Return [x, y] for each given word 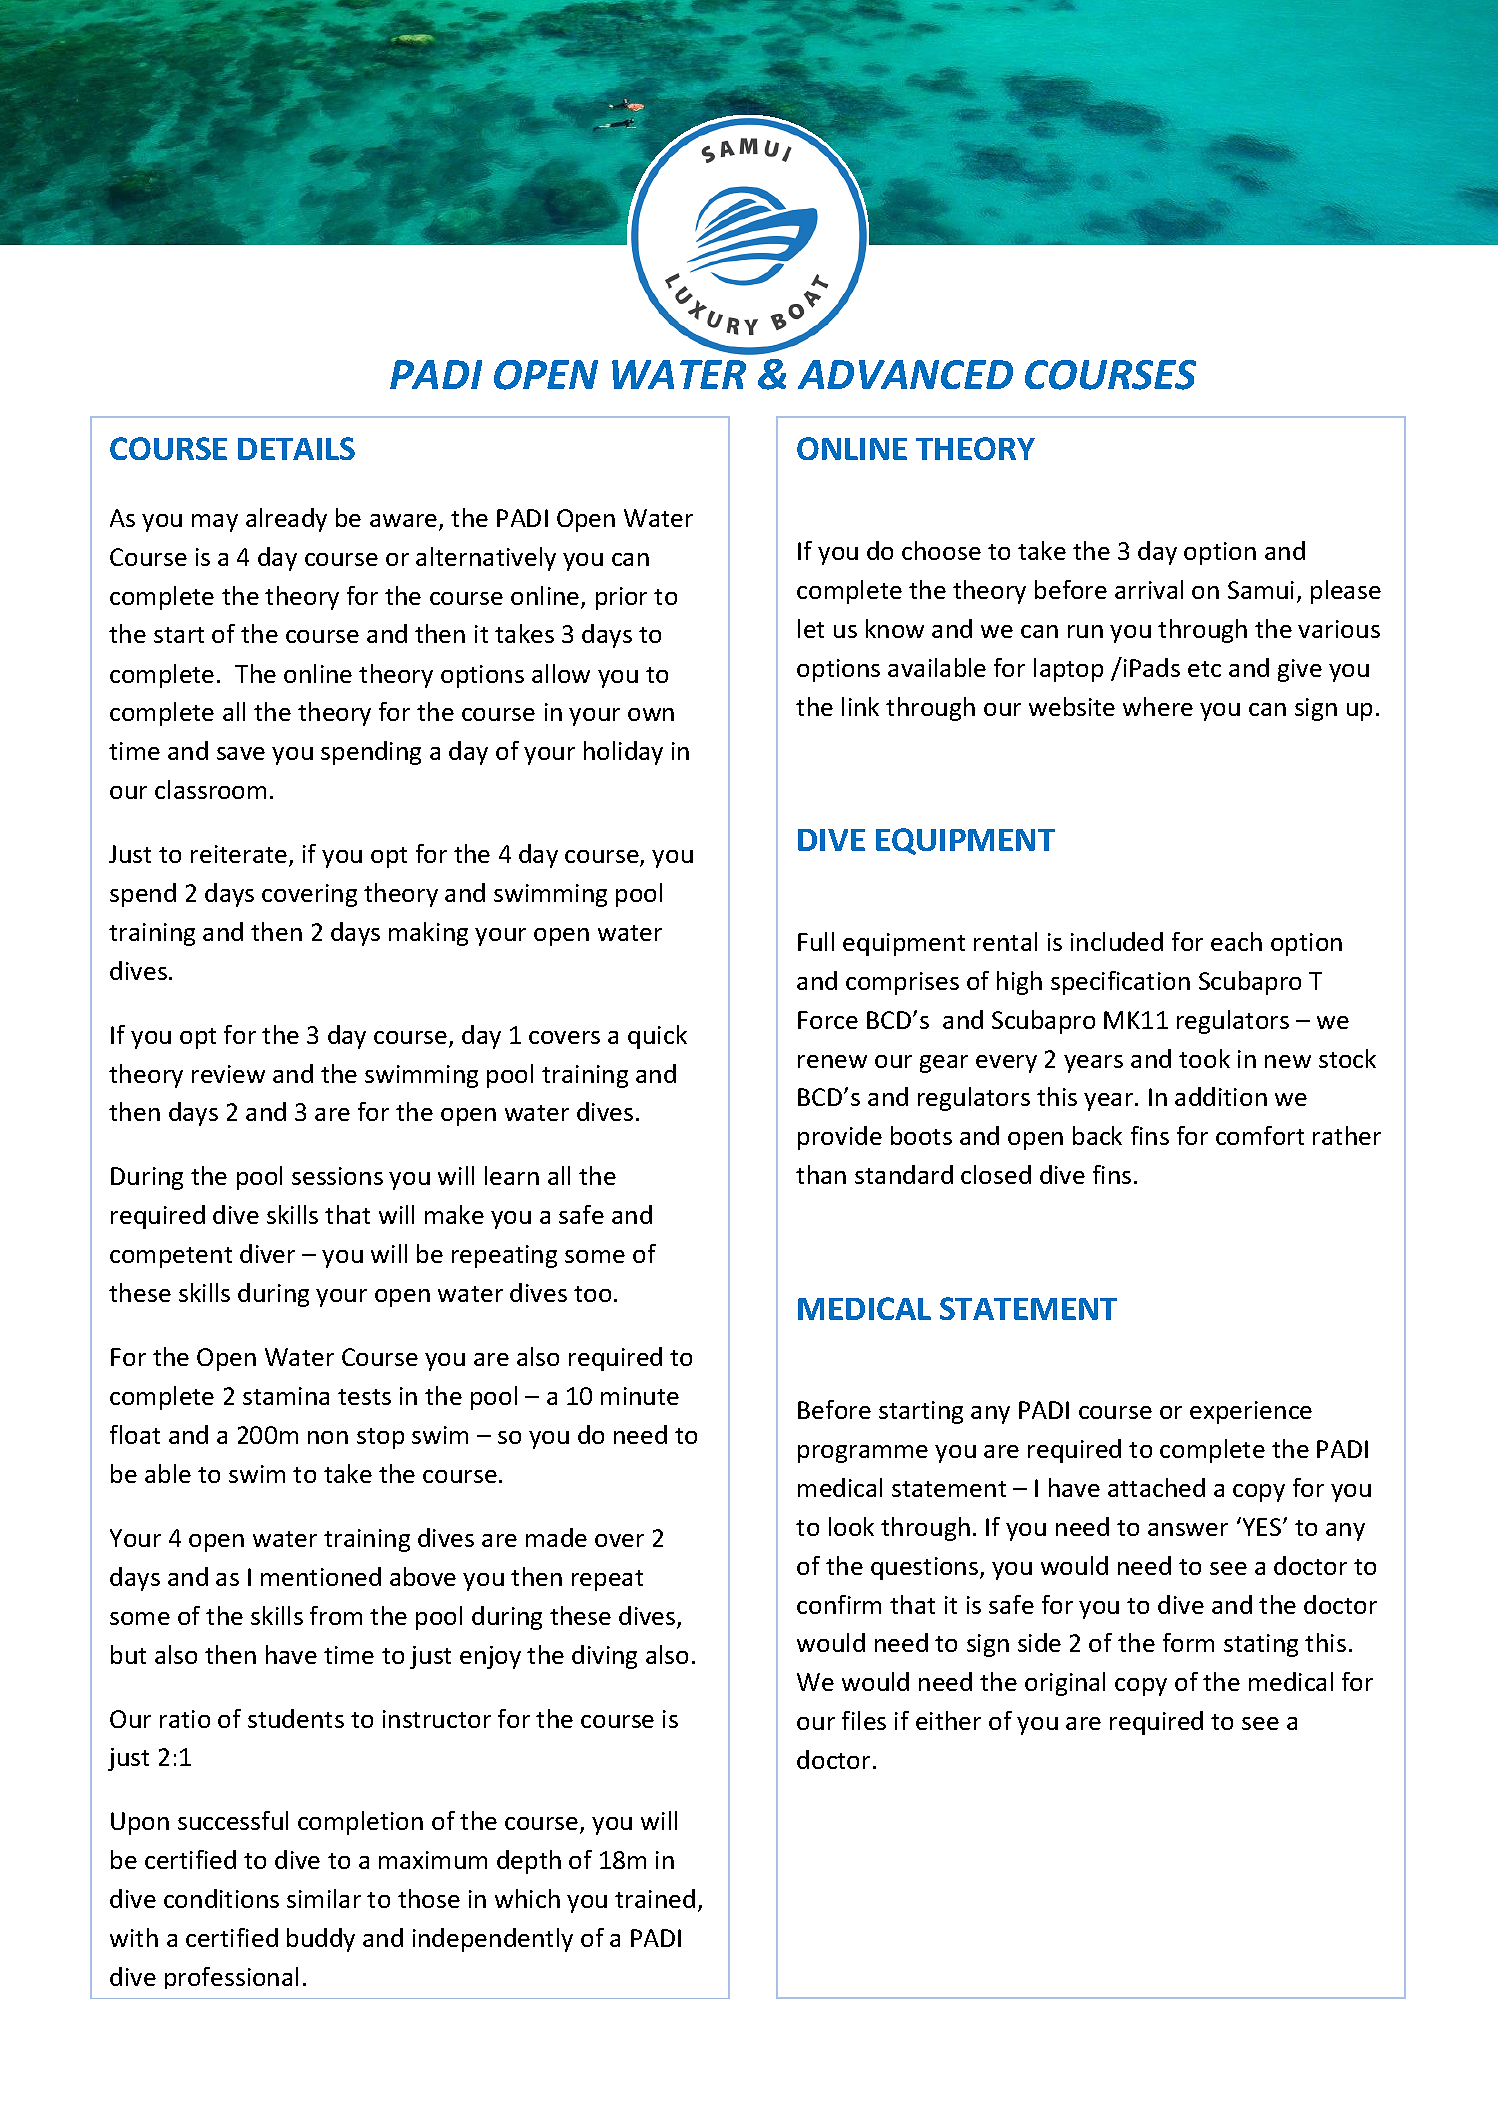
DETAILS [296, 448]
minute [640, 1396]
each [1236, 941]
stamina [286, 1396]
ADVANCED [905, 374]
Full [816, 941]
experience [1251, 1412]
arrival [1149, 589]
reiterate [240, 855]
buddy [321, 1940]
